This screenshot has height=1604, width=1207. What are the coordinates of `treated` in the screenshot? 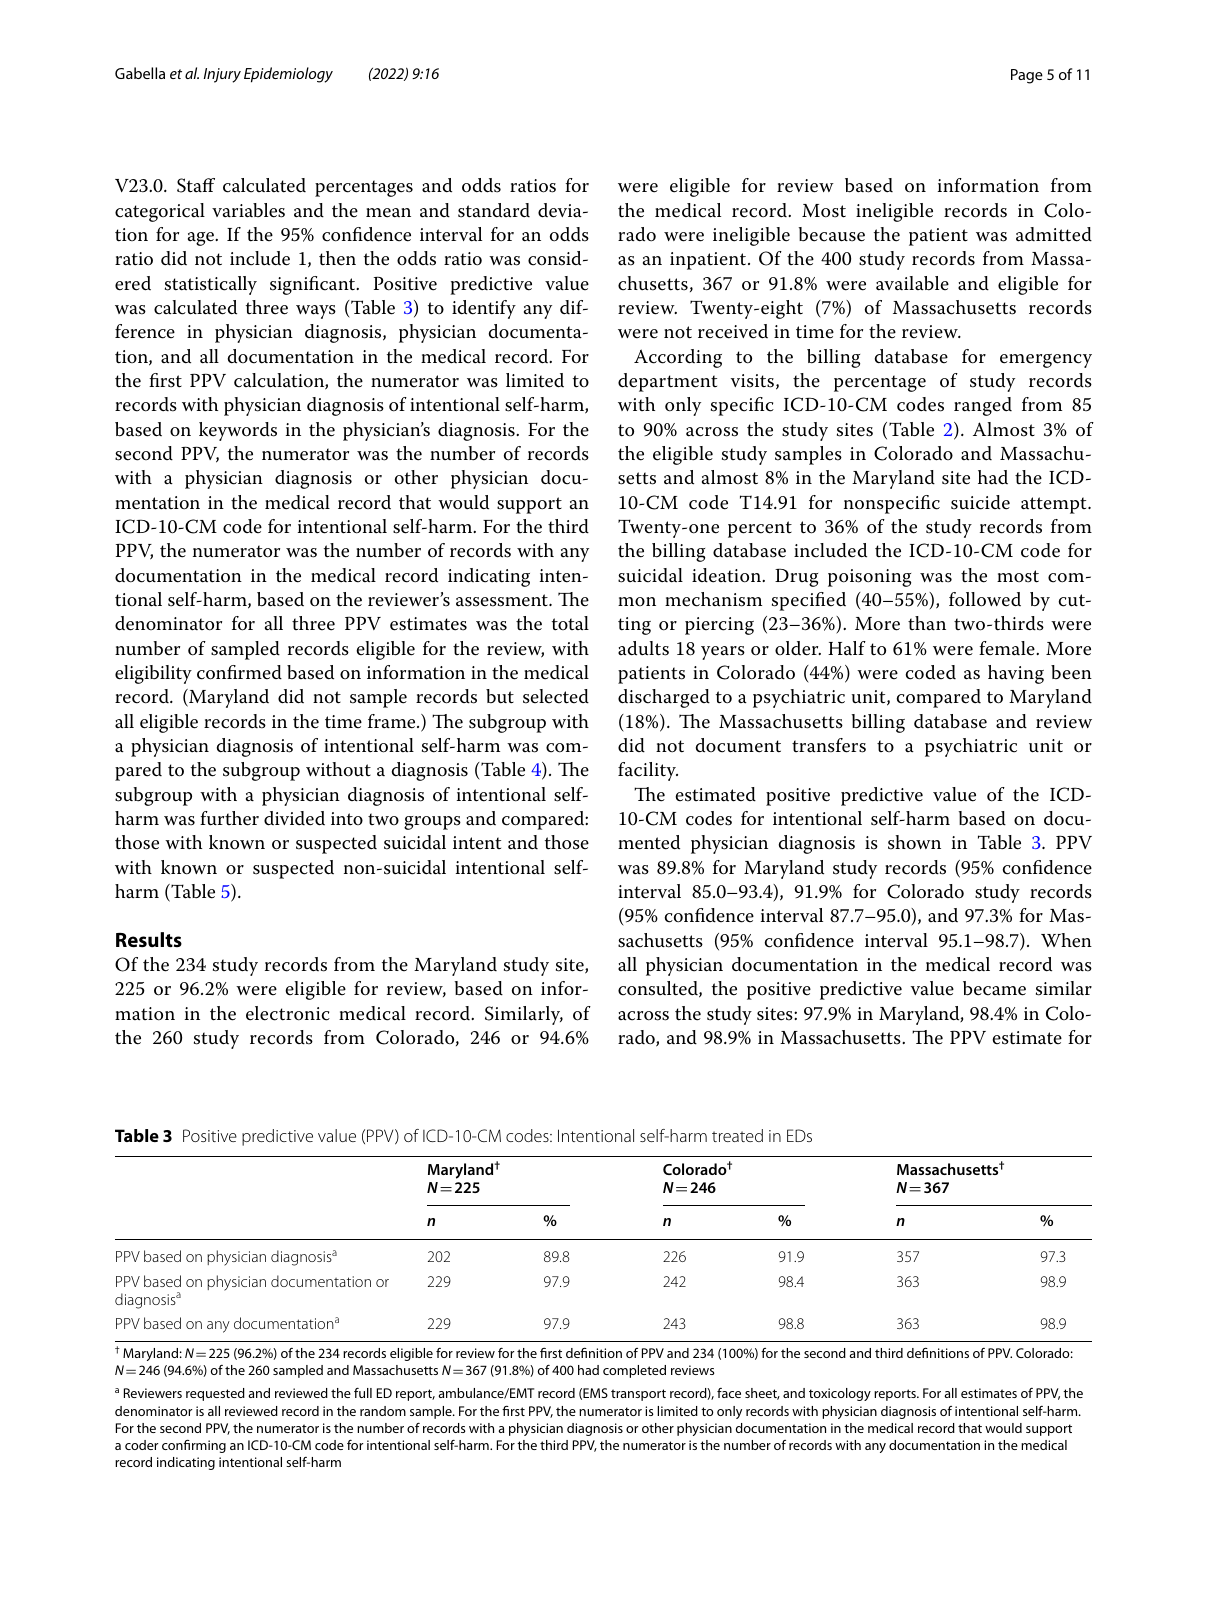 It's located at (737, 1135).
